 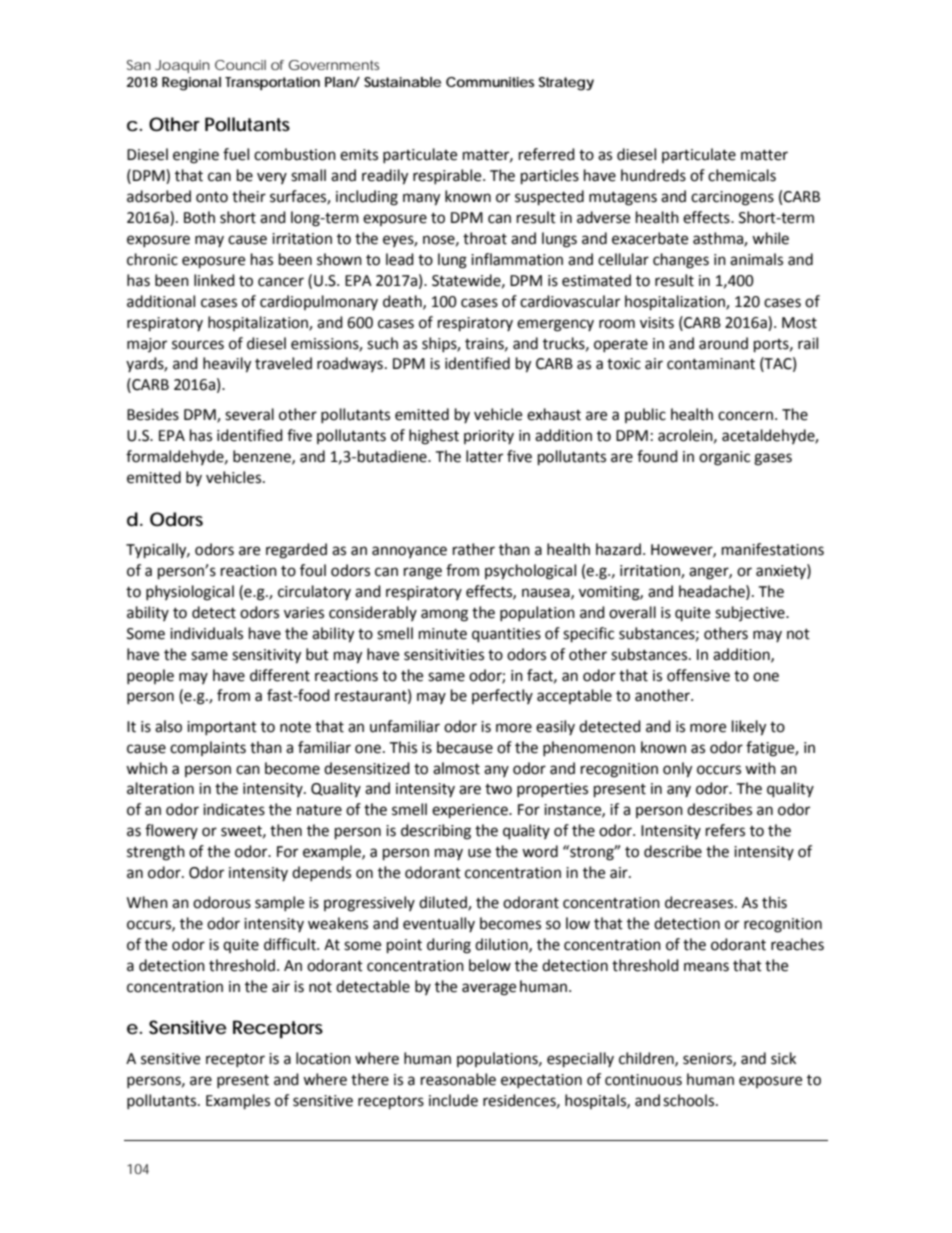 I want to click on Regional, so click(x=191, y=84).
